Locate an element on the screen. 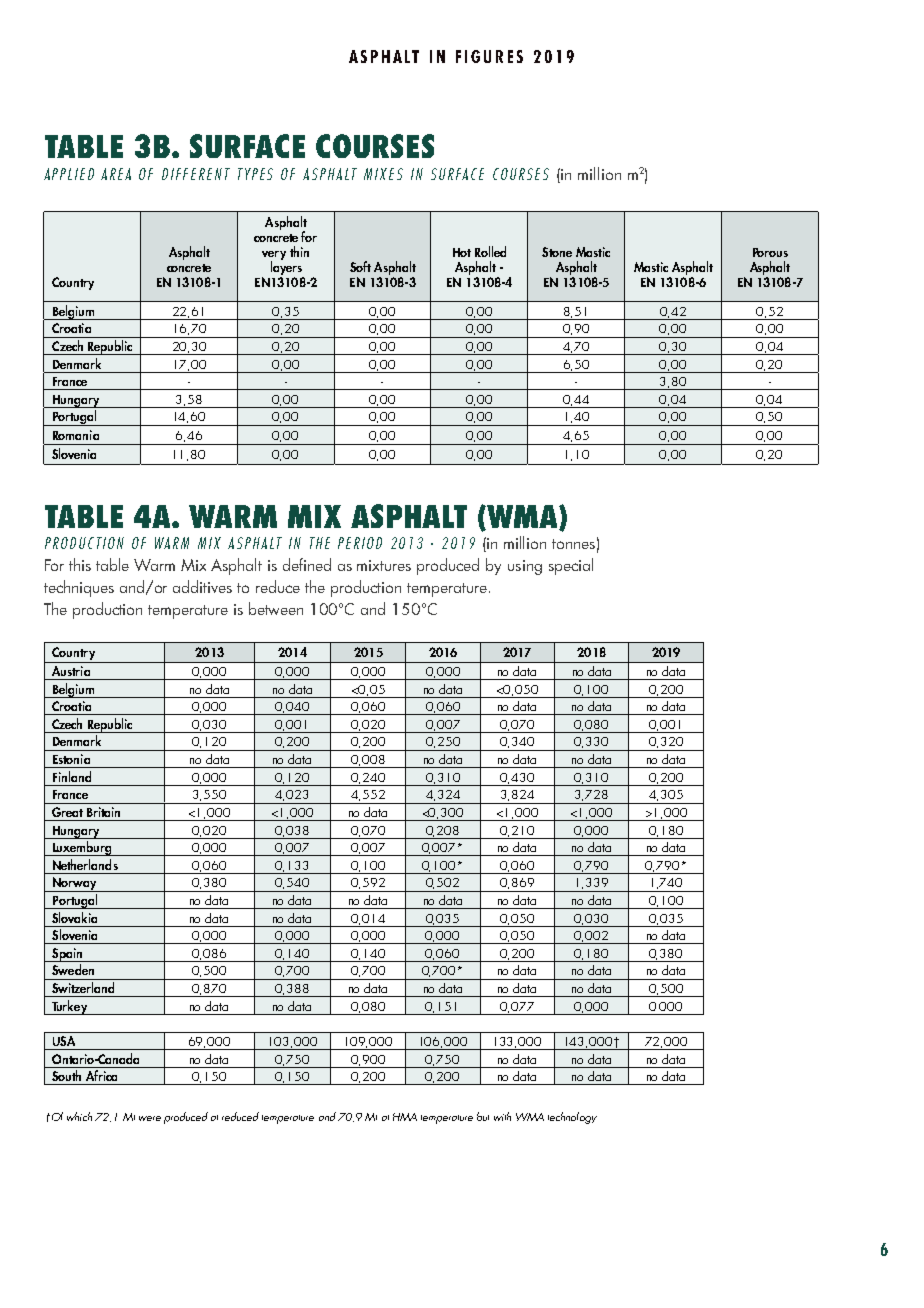  using is located at coordinates (525, 567).
